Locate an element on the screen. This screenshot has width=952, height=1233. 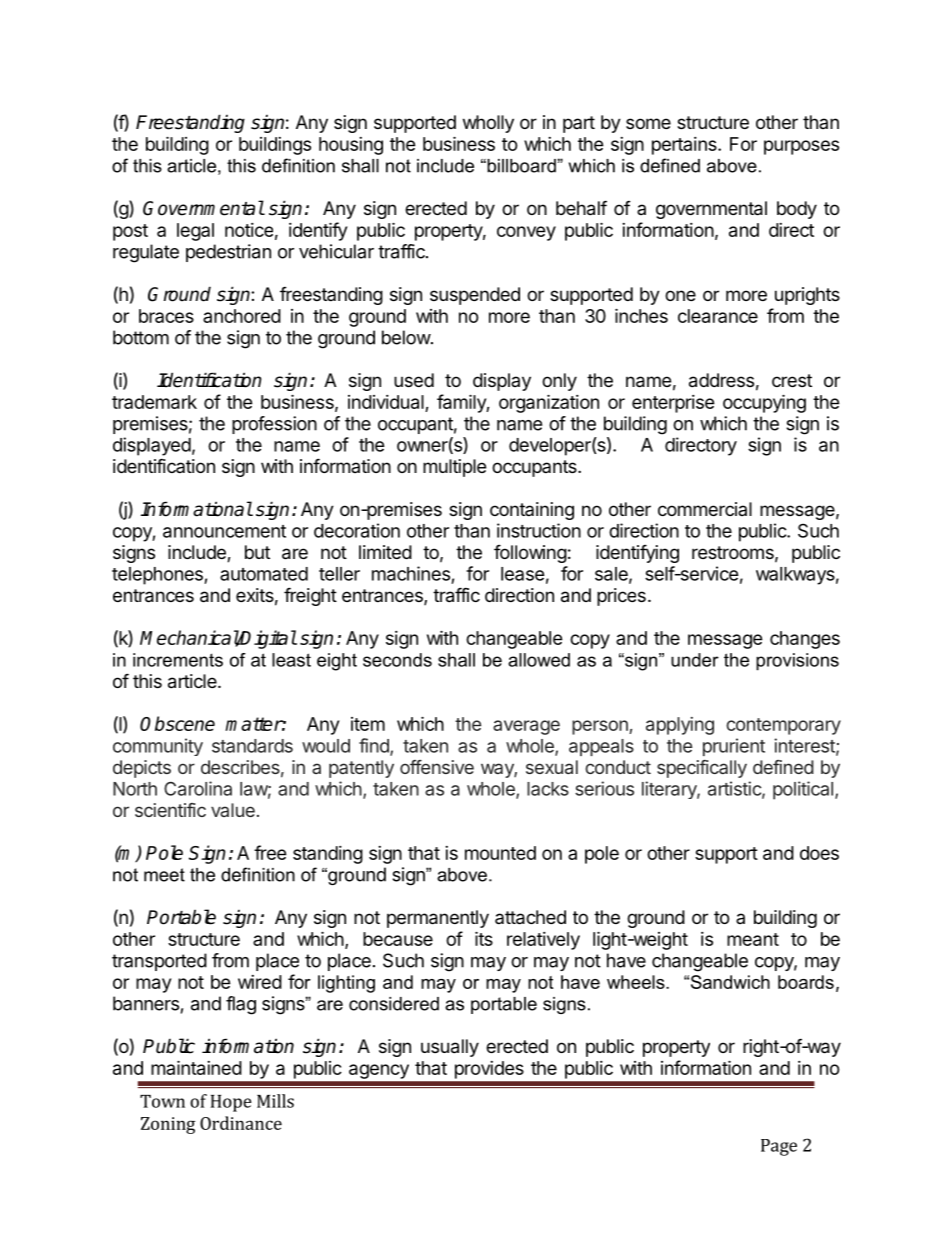
pertains is located at coordinates (685, 146).
